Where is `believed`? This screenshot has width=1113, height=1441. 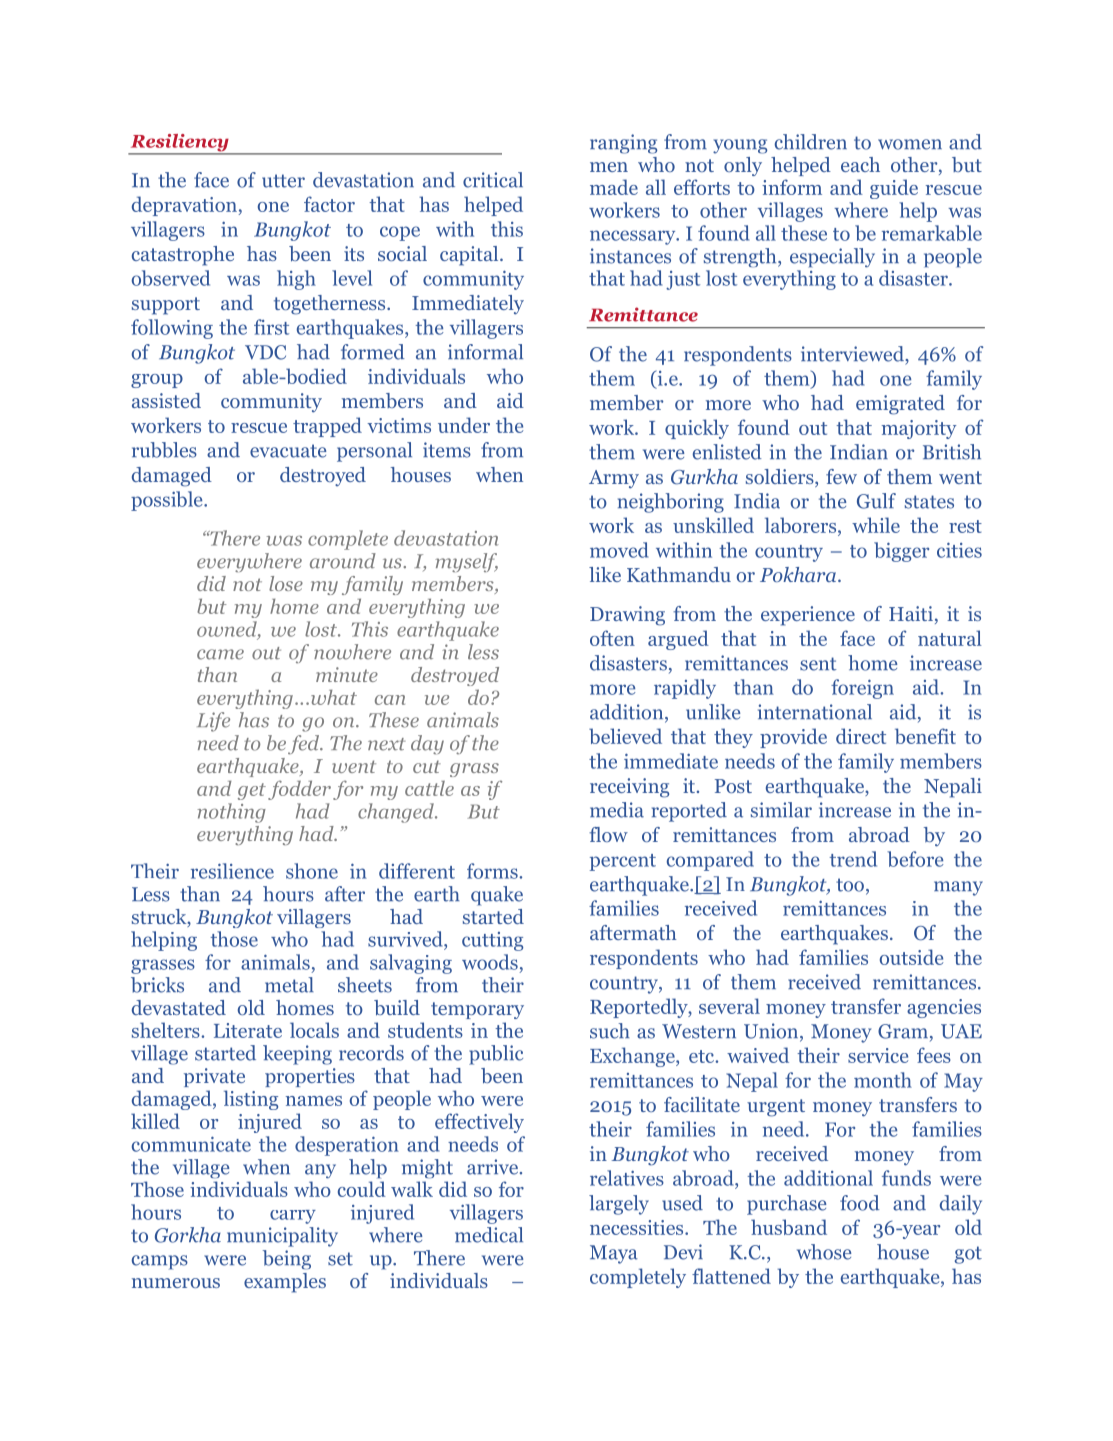 believed is located at coordinates (625, 736).
